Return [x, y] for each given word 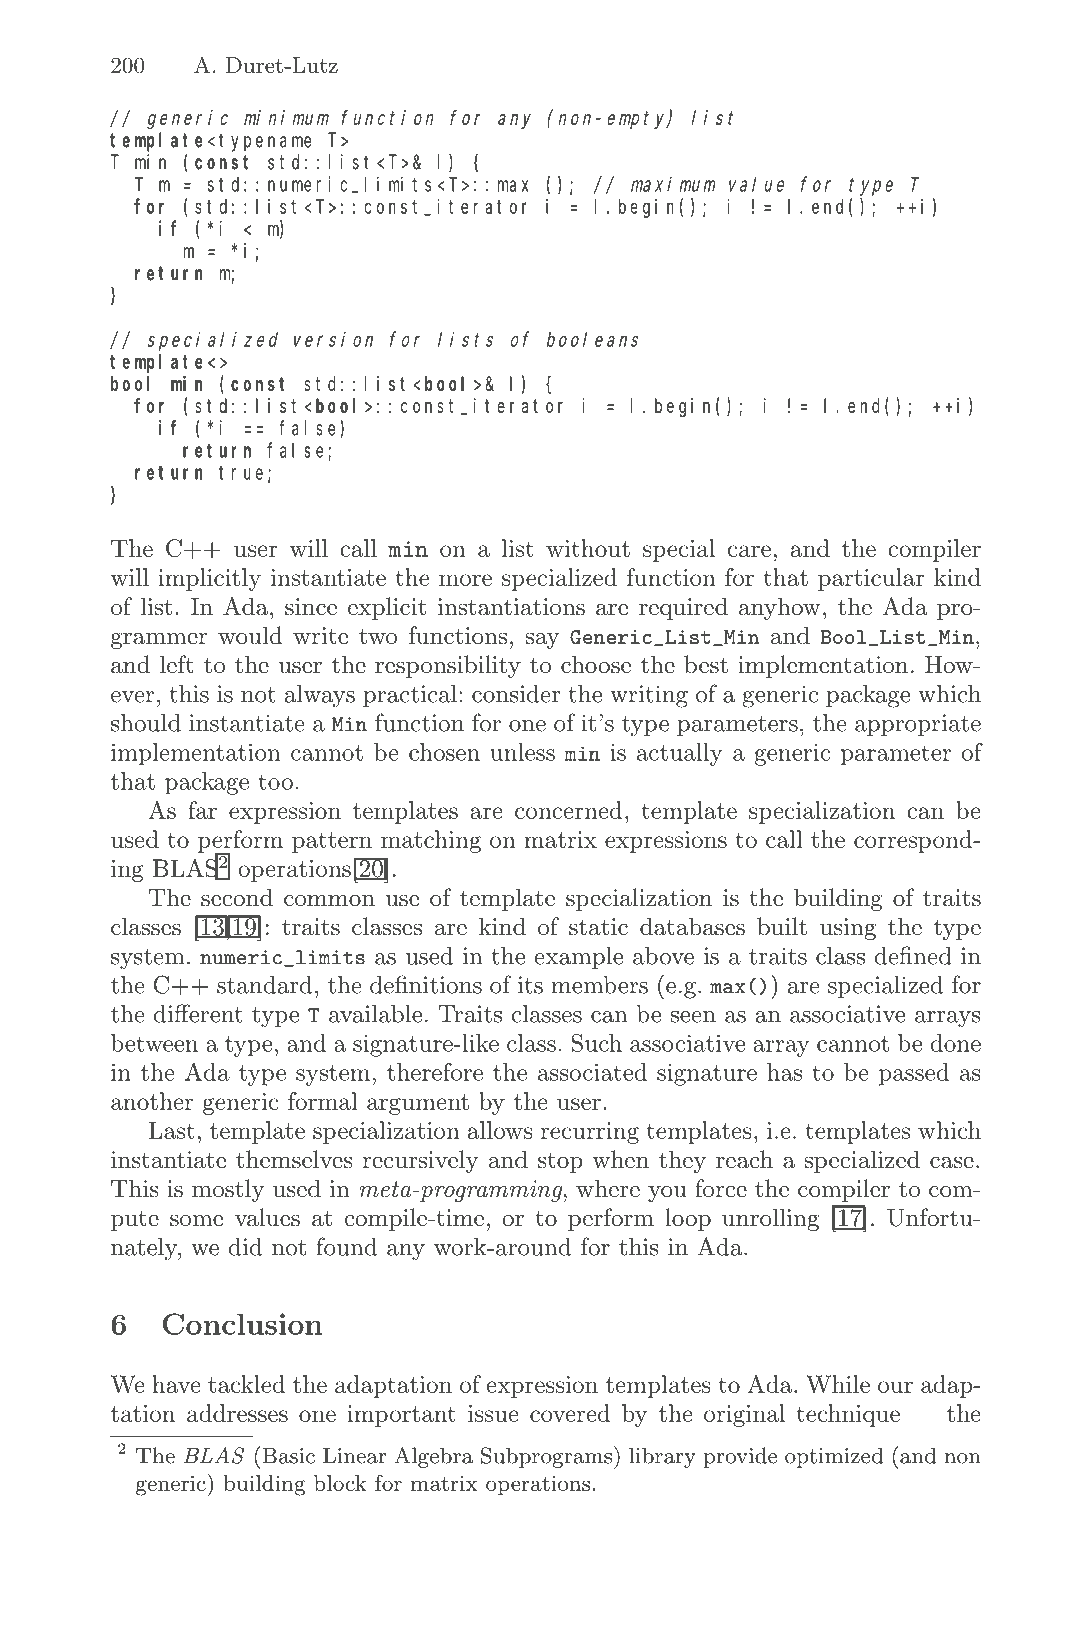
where [608, 1188]
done [955, 1043]
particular [871, 579]
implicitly [209, 579]
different [198, 1013]
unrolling [770, 1219]
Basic [288, 1456]
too [275, 782]
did [245, 1247]
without [588, 548]
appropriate [918, 725]
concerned [568, 810]
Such [596, 1043]
